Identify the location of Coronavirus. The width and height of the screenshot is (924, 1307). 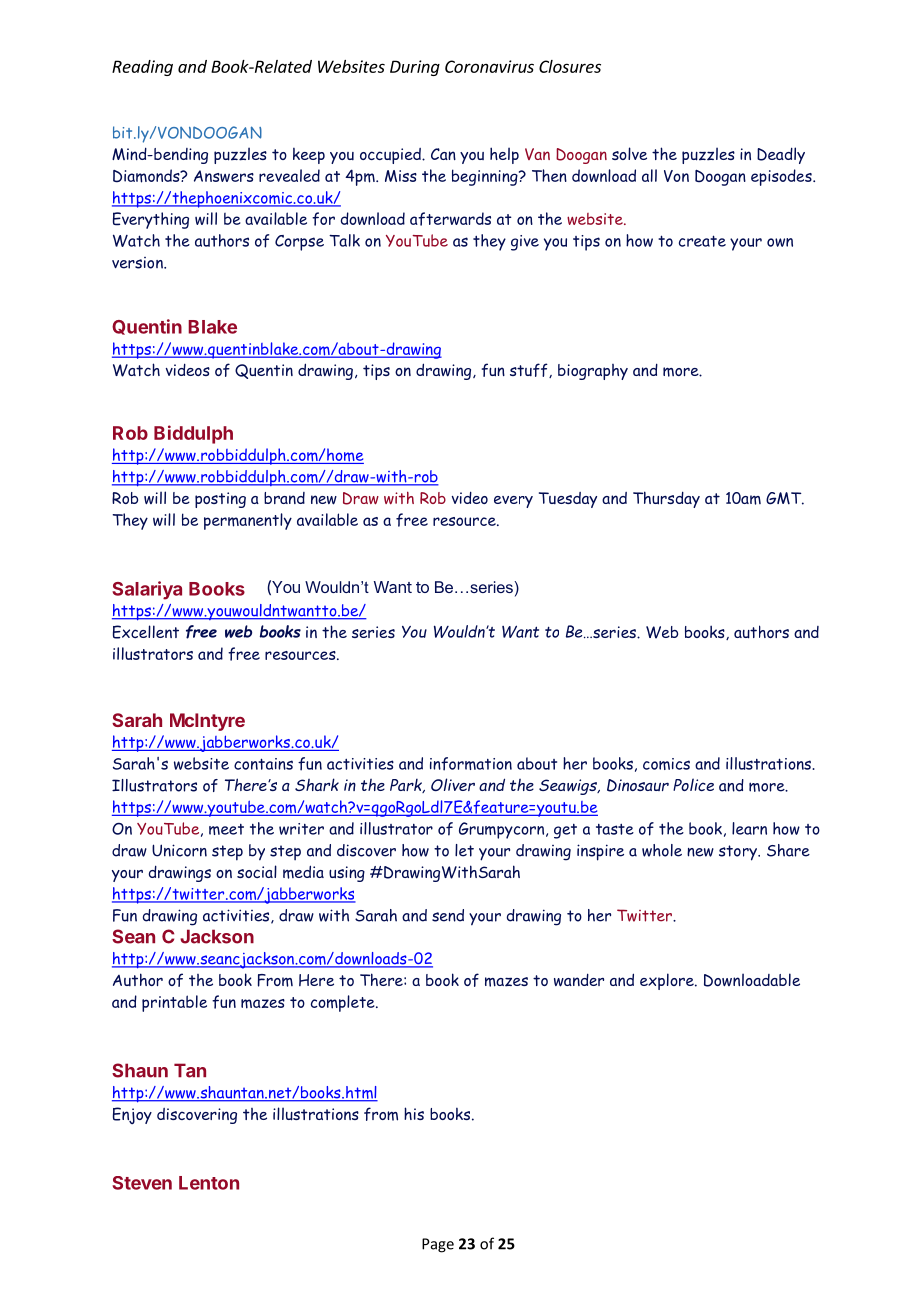
(489, 66).
